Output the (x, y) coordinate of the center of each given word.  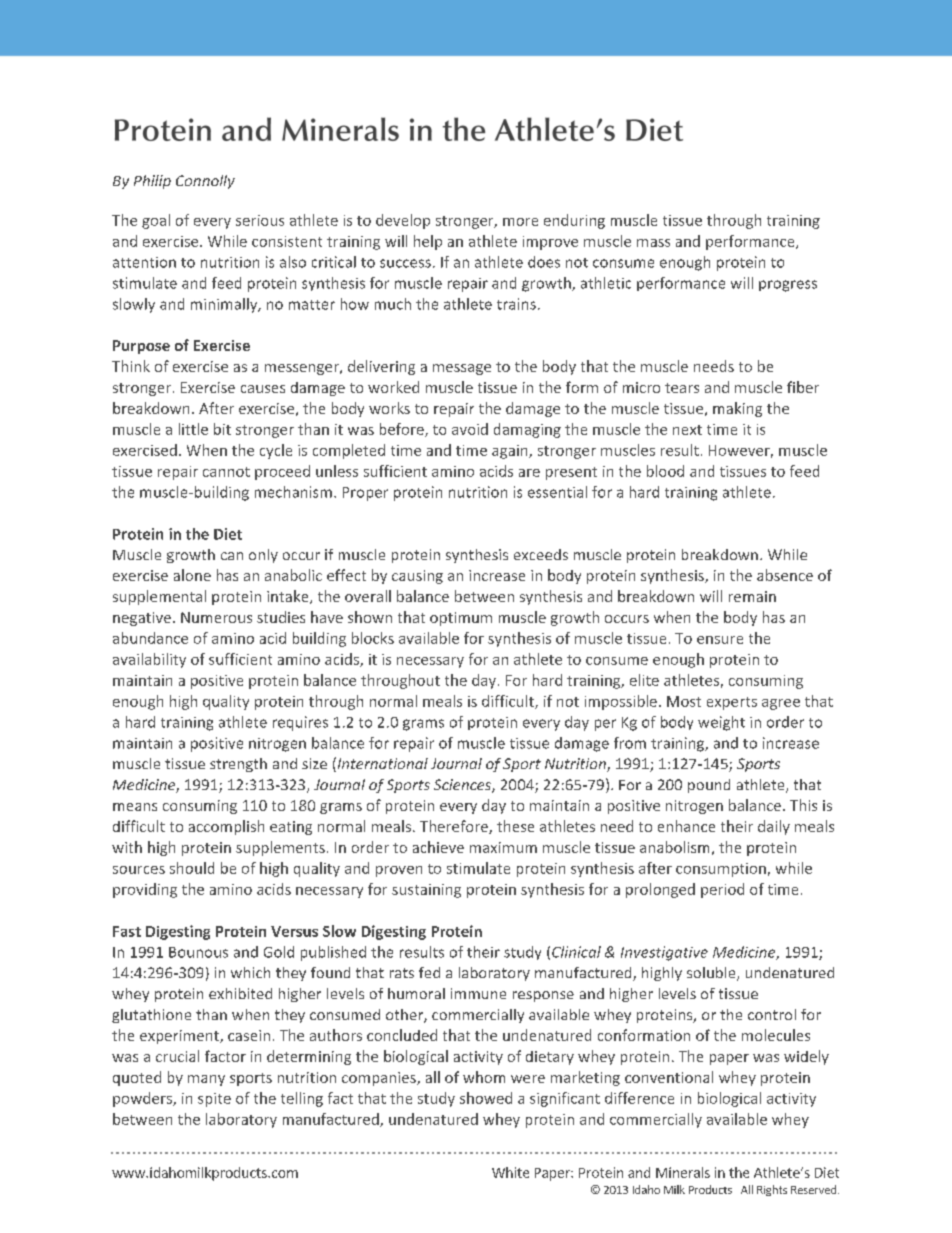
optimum (461, 619)
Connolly (205, 182)
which (250, 972)
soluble (712, 974)
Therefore (455, 827)
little (193, 429)
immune (478, 993)
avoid (470, 429)
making (737, 409)
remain (752, 596)
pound (709, 786)
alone (192, 575)
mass (653, 243)
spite (214, 1100)
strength (238, 765)
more (520, 222)
